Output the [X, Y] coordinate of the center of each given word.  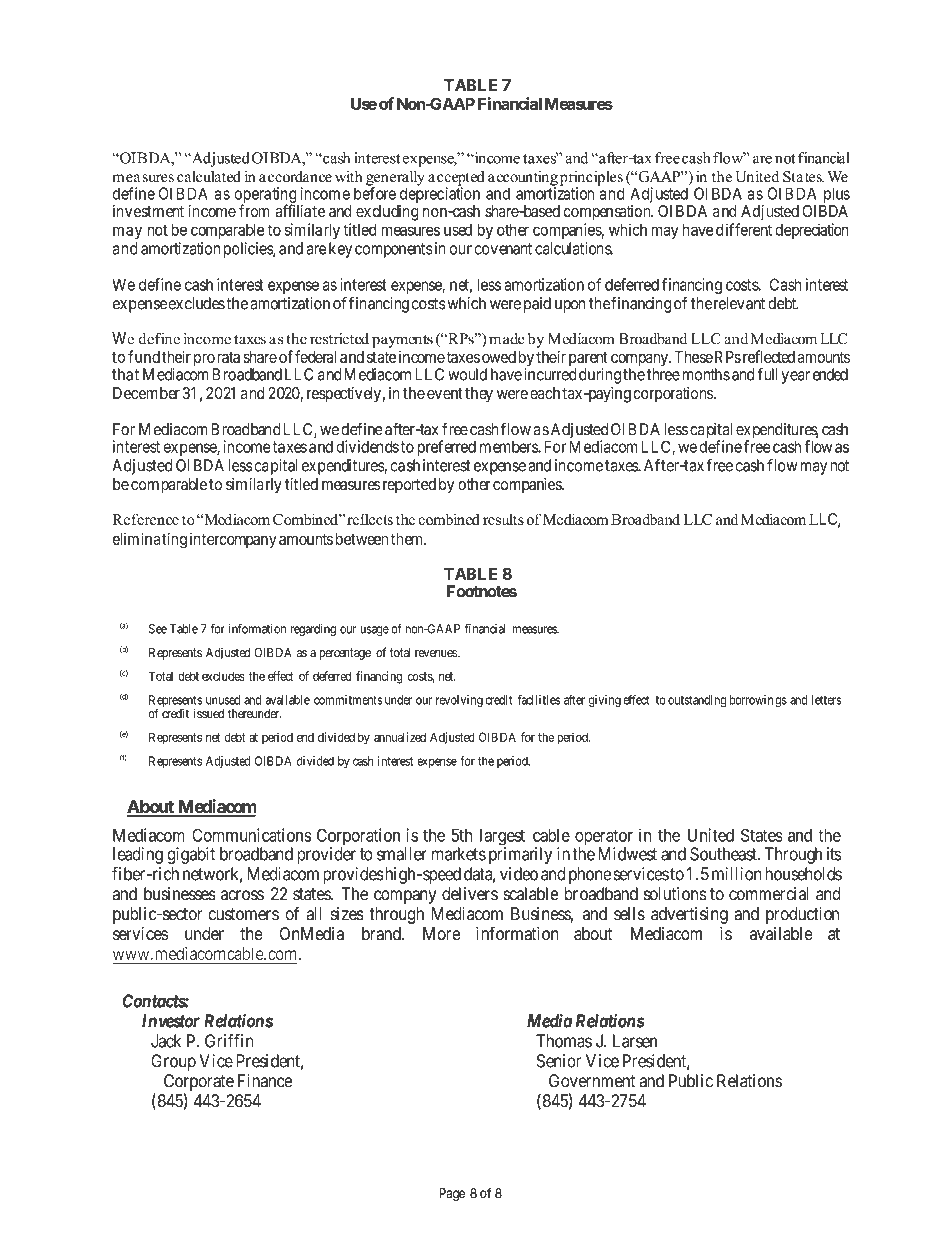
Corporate [199, 1082]
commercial [769, 894]
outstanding [697, 701]
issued [208, 714]
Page [452, 1194]
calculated [209, 177]
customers [243, 914]
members [509, 447]
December [146, 393]
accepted [456, 179]
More [442, 934]
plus [837, 195]
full [768, 374]
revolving [459, 701]
